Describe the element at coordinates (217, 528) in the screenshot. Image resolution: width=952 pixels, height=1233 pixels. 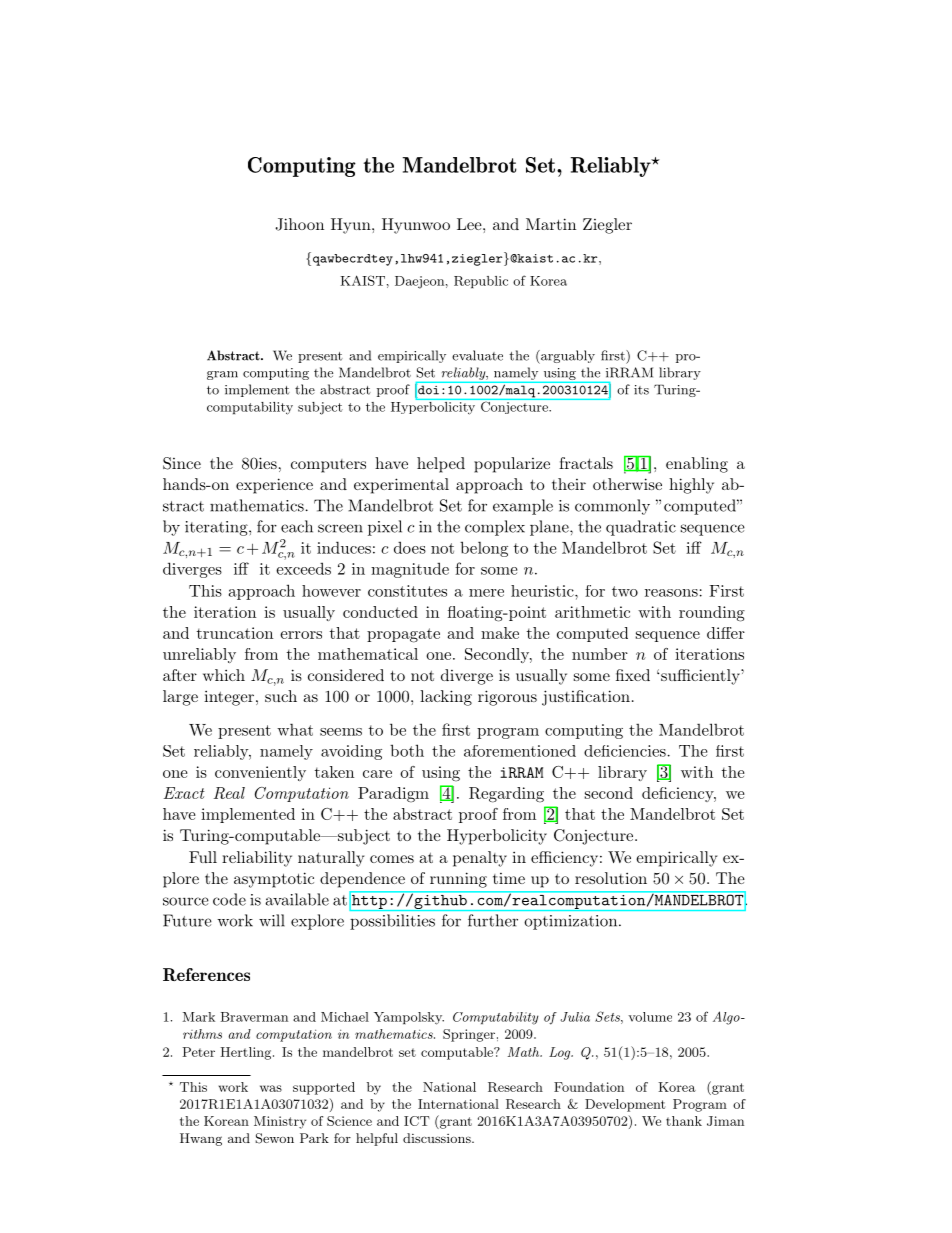
I see `iterating` at that location.
